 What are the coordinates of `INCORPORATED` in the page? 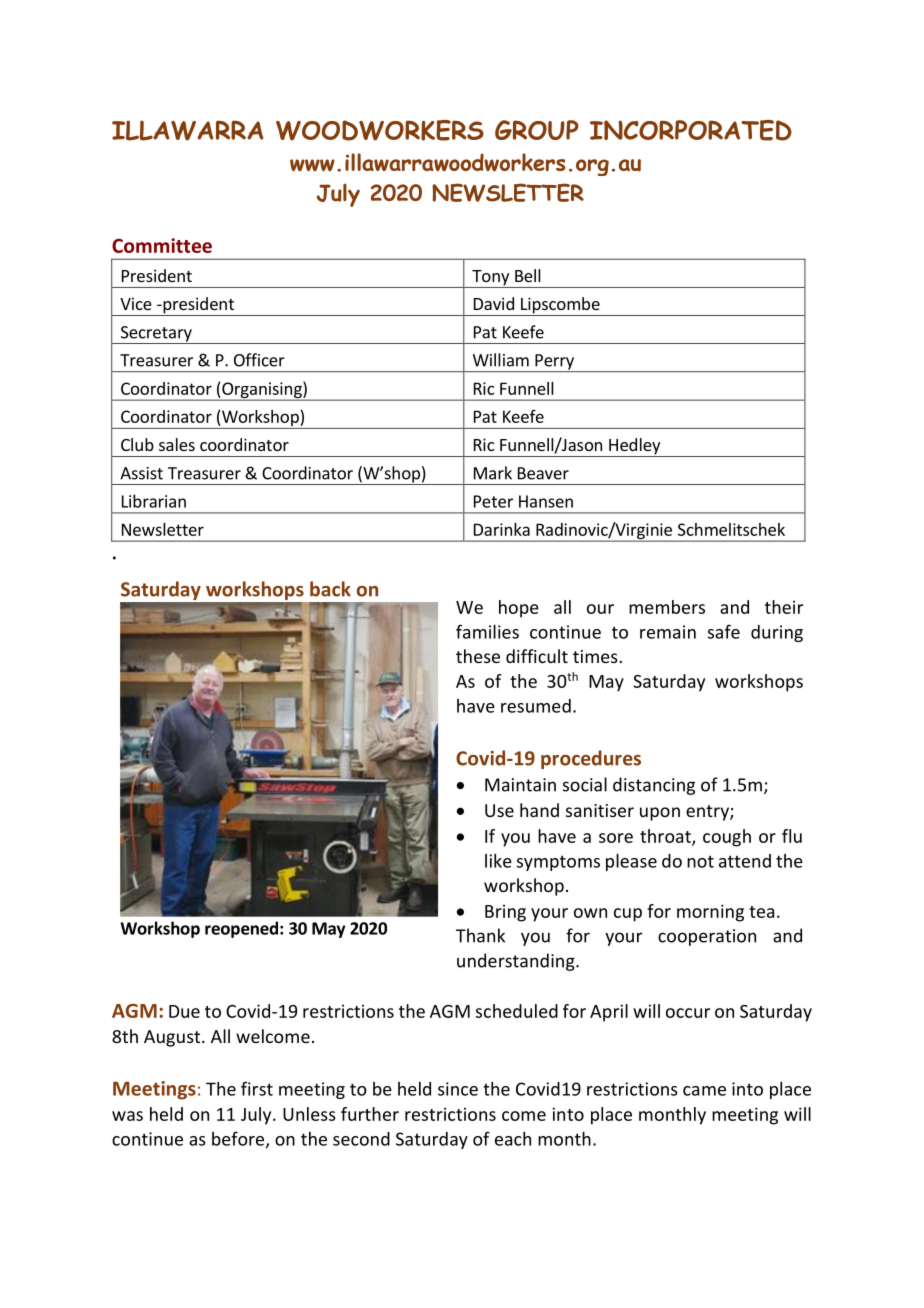 It's located at (691, 130).
